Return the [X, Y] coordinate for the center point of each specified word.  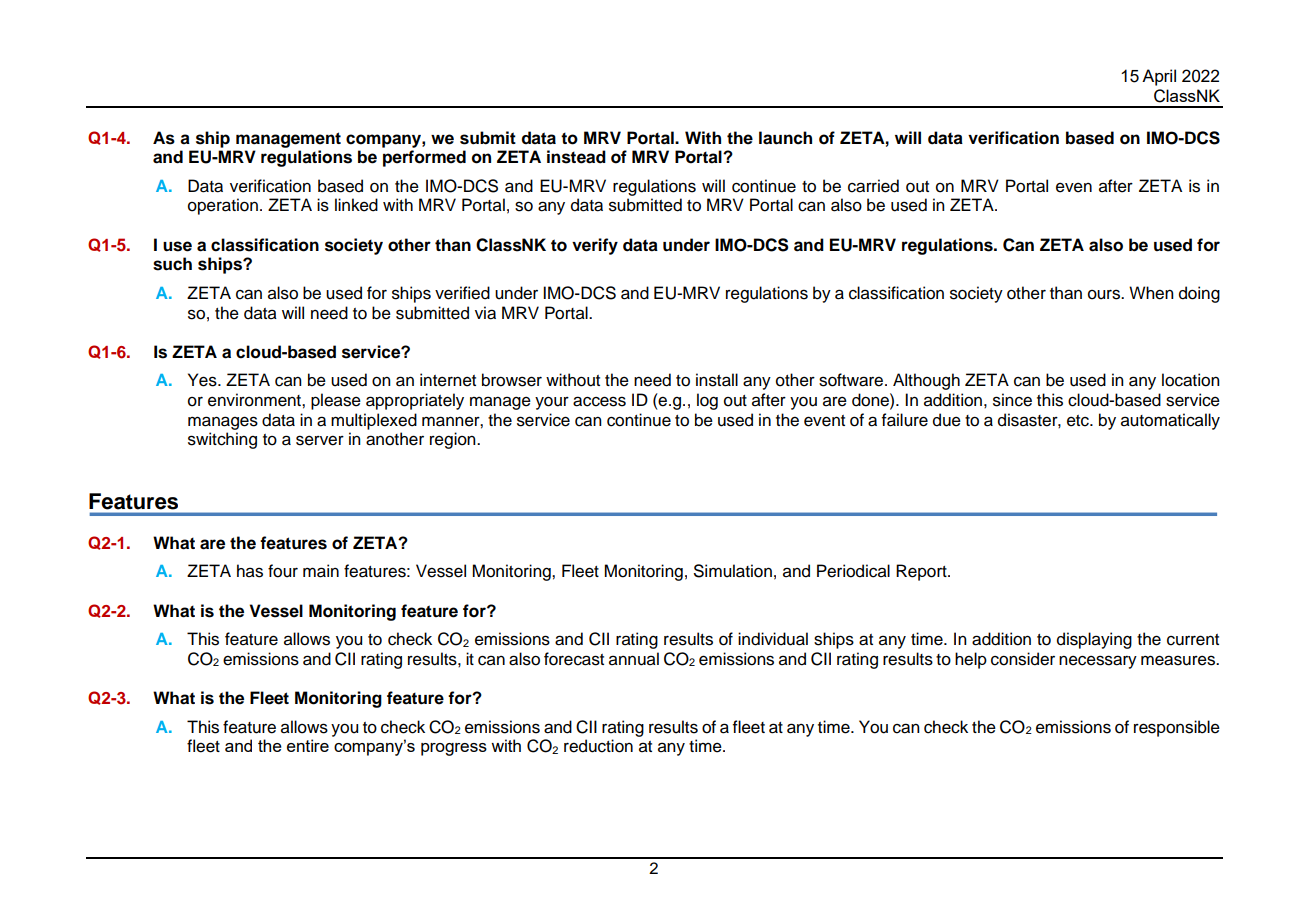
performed [424, 158]
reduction [598, 746]
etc [1079, 421]
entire [308, 745]
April [1159, 77]
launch [785, 138]
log [707, 401]
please [336, 401]
